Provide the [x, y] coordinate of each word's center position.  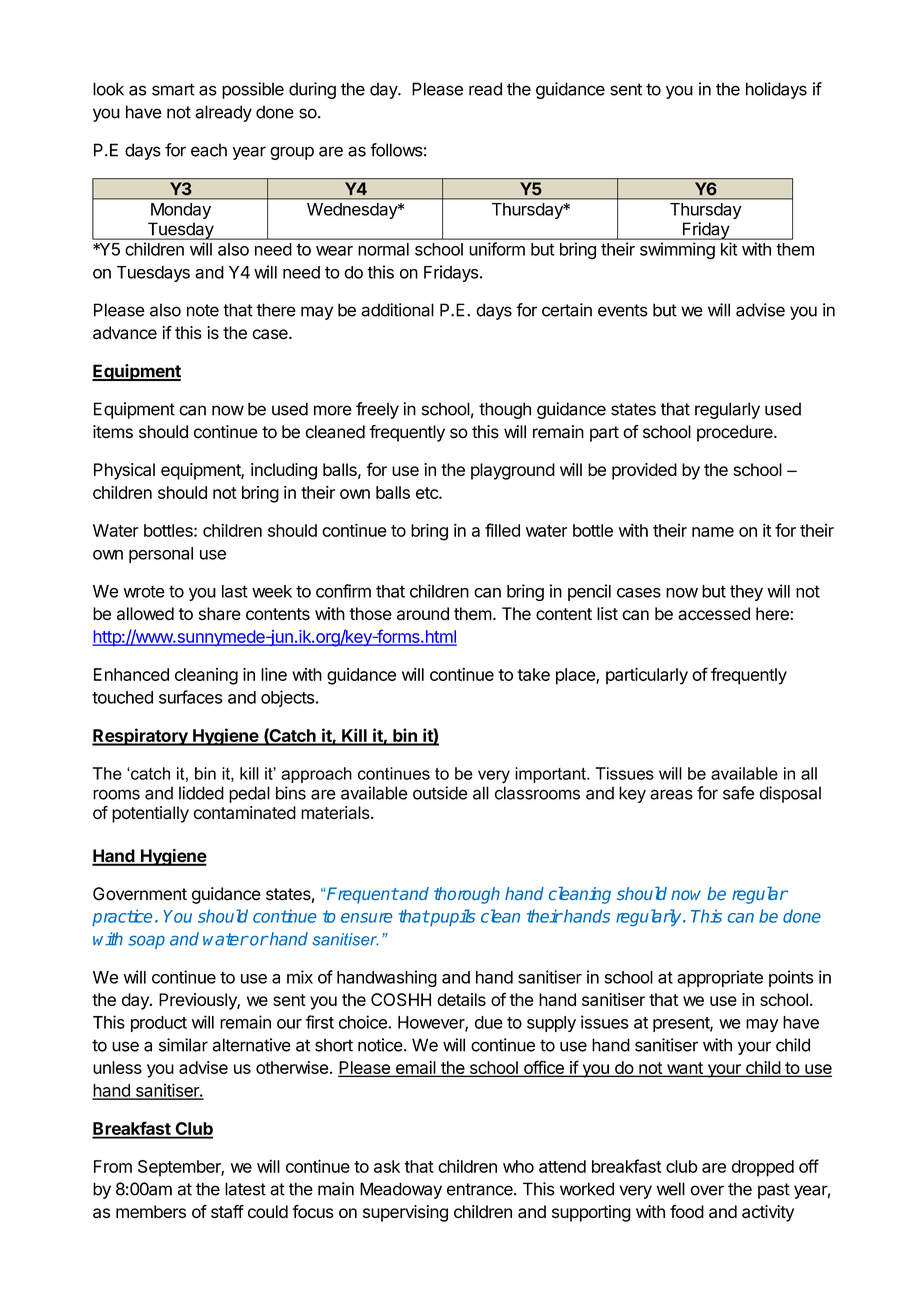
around [423, 614]
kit [729, 249]
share [220, 614]
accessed [714, 613]
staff [227, 1212]
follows [396, 150]
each [209, 150]
